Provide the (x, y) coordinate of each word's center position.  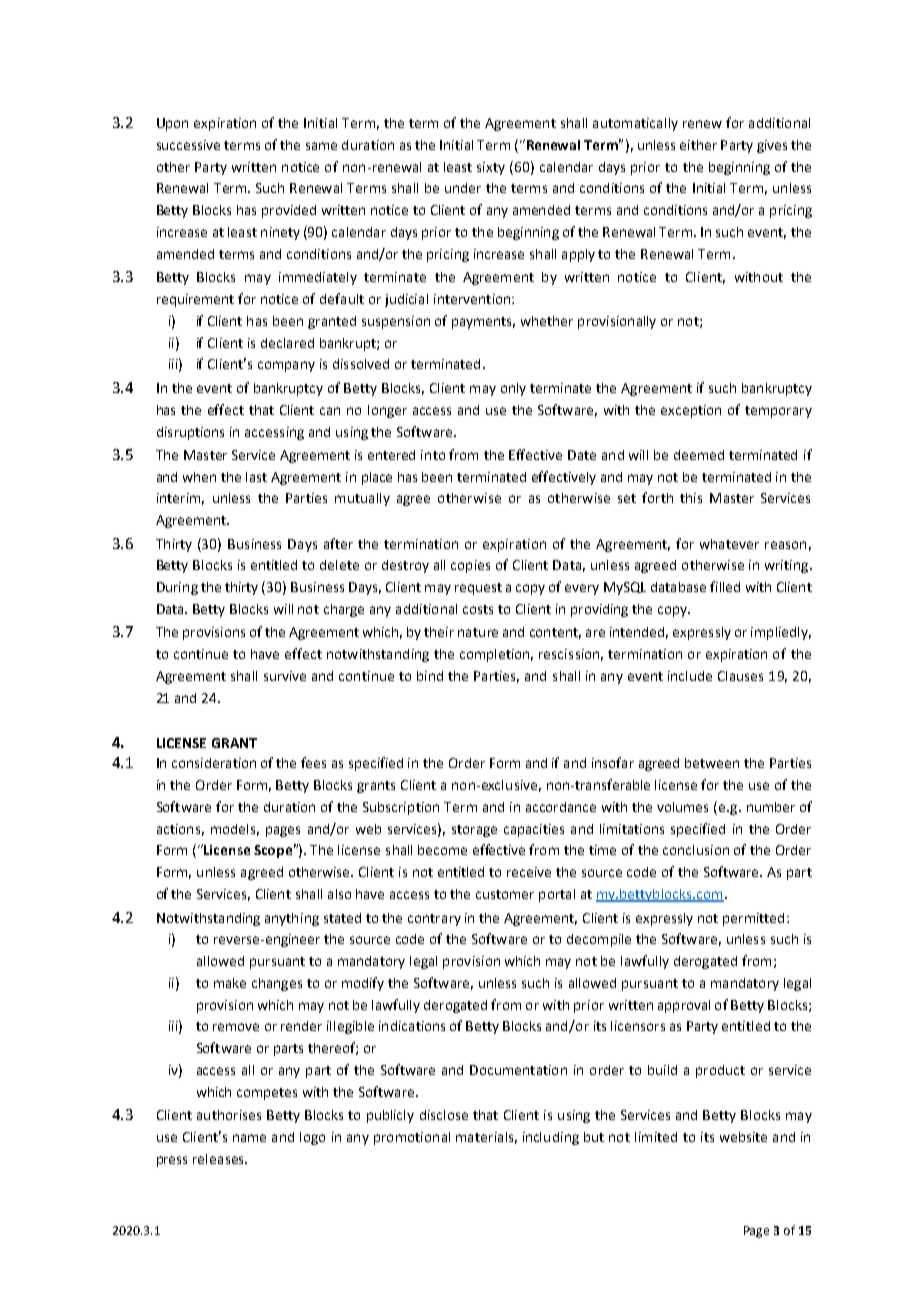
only (513, 389)
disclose (444, 1115)
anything (292, 919)
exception (691, 411)
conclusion (696, 850)
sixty (491, 168)
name (249, 1138)
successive (188, 145)
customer (505, 894)
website (743, 1137)
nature (478, 632)
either (698, 145)
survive (285, 676)
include (690, 676)
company (286, 366)
